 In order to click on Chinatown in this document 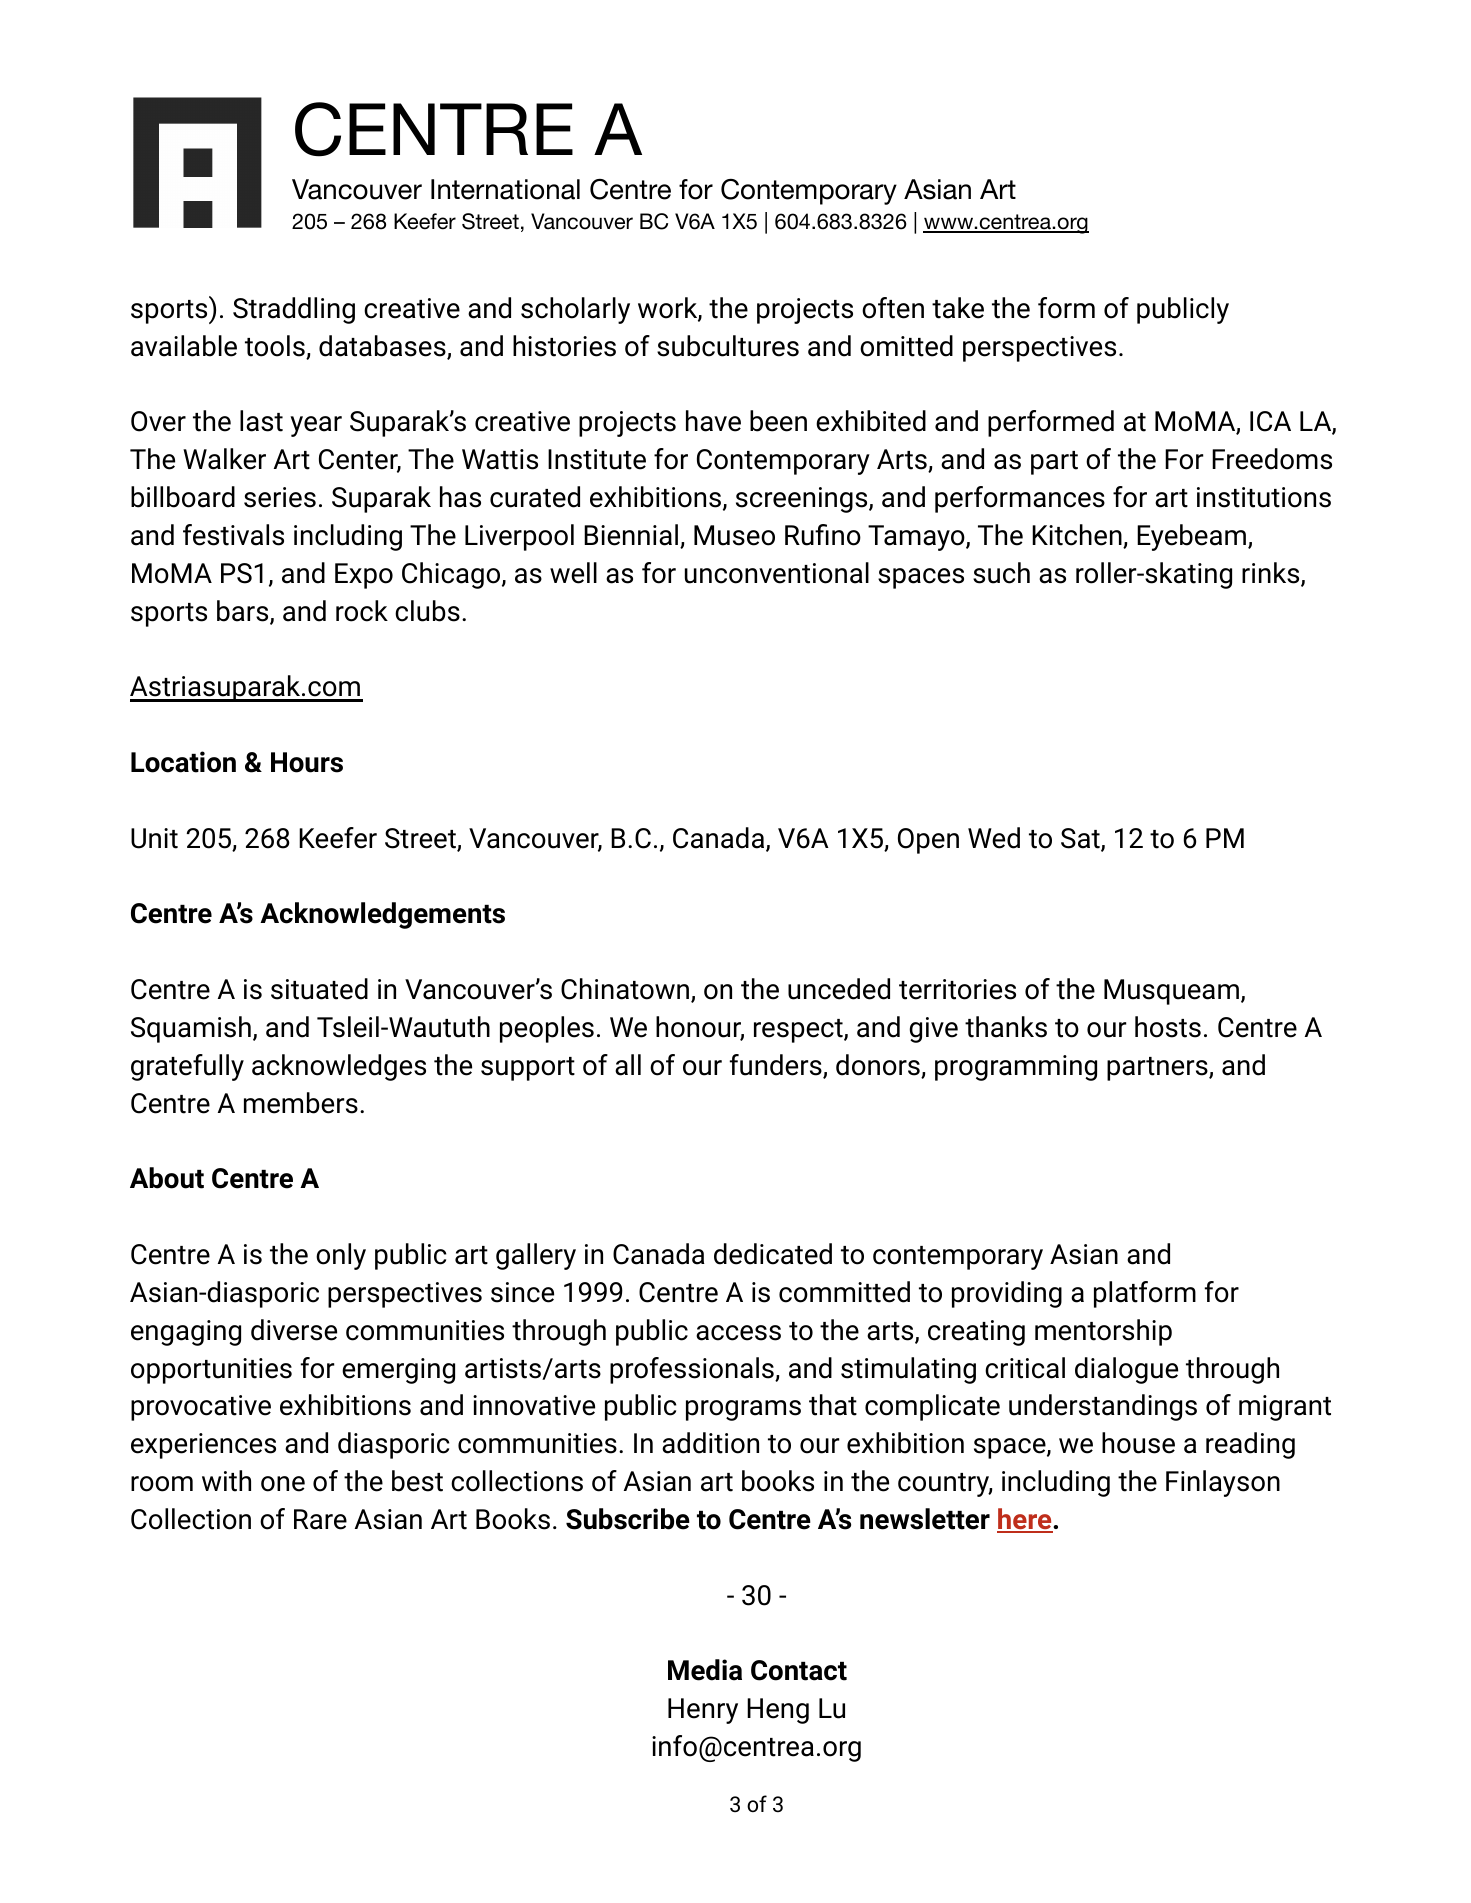, I will do `click(626, 990)`.
